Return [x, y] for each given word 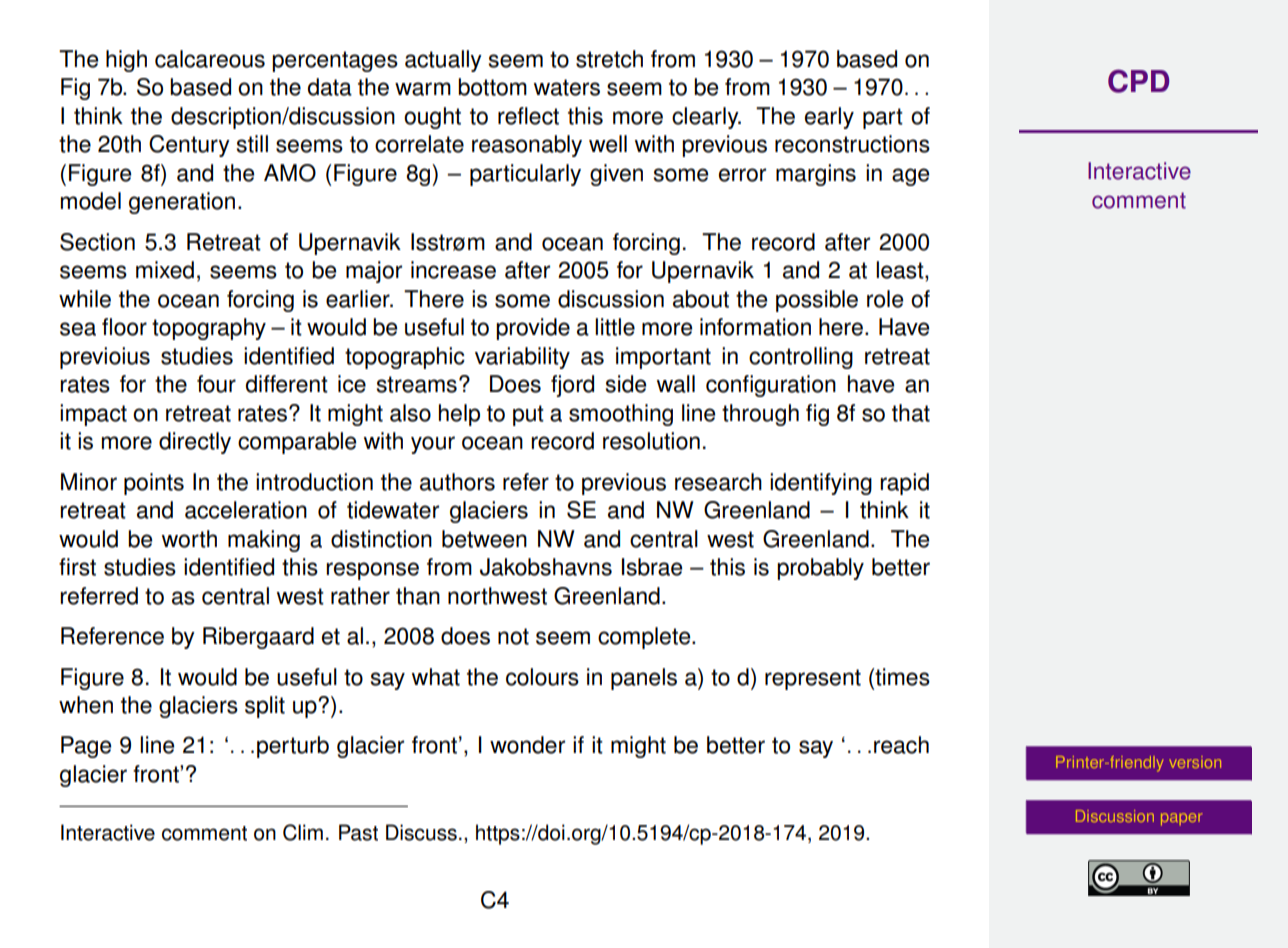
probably [820, 569]
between [484, 539]
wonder [527, 745]
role [885, 299]
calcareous [210, 59]
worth [189, 539]
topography [209, 329]
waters [567, 87]
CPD [1138, 81]
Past [358, 832]
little [615, 327]
